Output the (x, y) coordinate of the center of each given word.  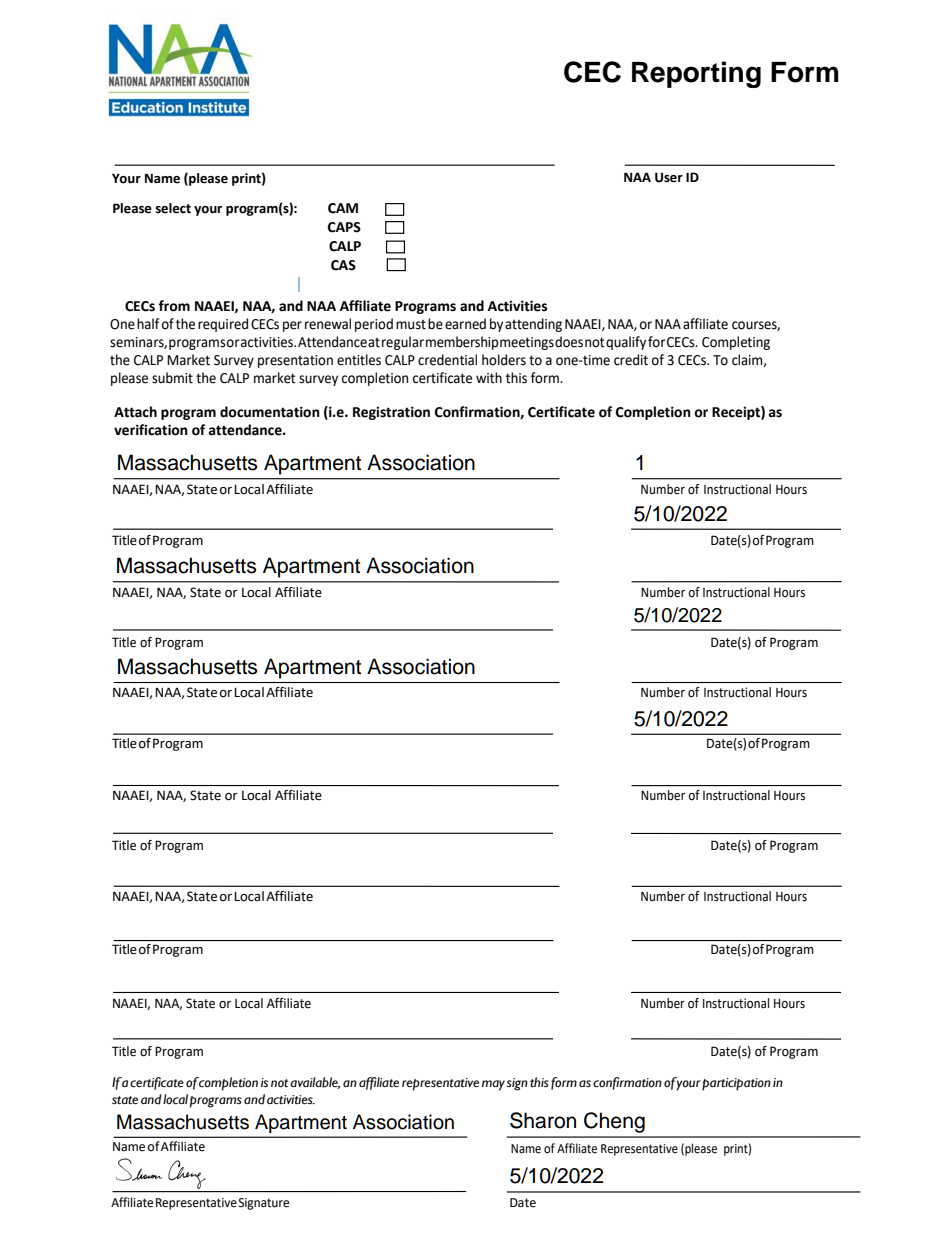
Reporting (696, 74)
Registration (391, 413)
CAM (343, 208)
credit (631, 360)
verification (151, 430)
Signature (262, 1204)
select (173, 208)
